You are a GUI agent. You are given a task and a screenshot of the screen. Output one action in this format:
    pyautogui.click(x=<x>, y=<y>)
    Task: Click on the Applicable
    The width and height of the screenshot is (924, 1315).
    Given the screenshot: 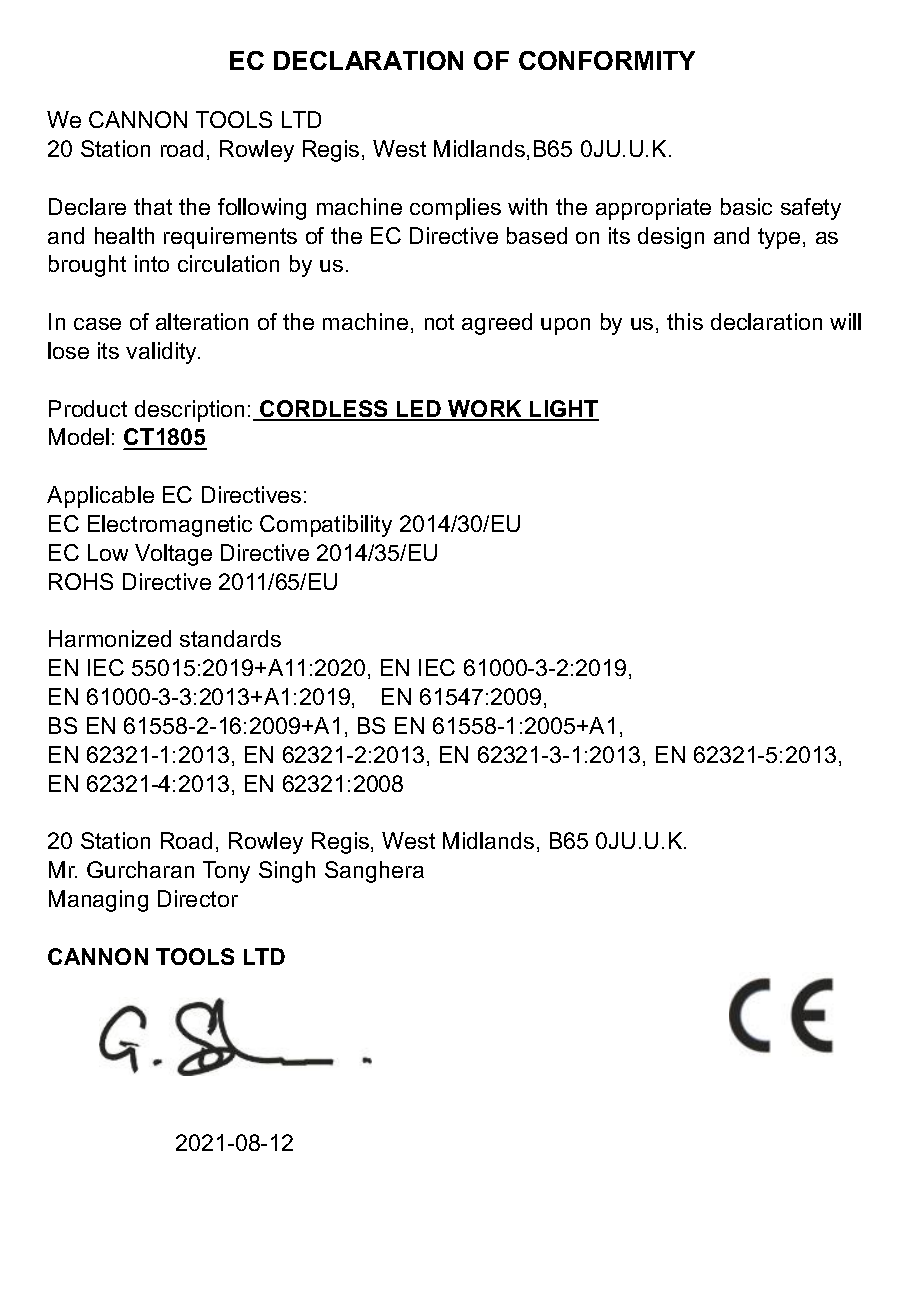 What is the action you would take?
    pyautogui.click(x=100, y=497)
